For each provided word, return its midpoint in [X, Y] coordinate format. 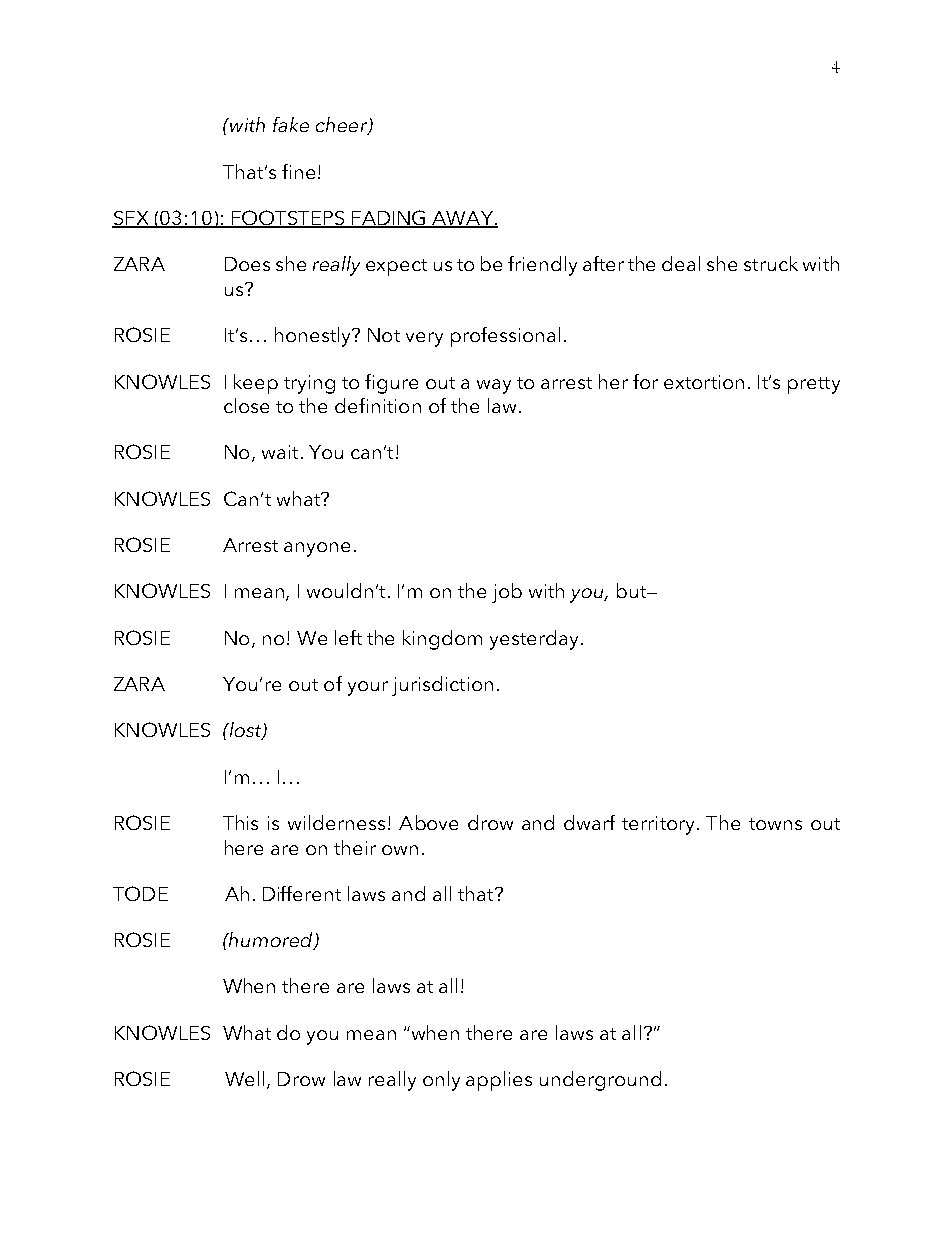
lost [245, 731]
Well [244, 1078]
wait [280, 452]
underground [600, 1081]
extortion [704, 382]
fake [291, 124]
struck [771, 263]
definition [378, 405]
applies [499, 1081]
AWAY [462, 219]
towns [775, 824]
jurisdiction [442, 686]
